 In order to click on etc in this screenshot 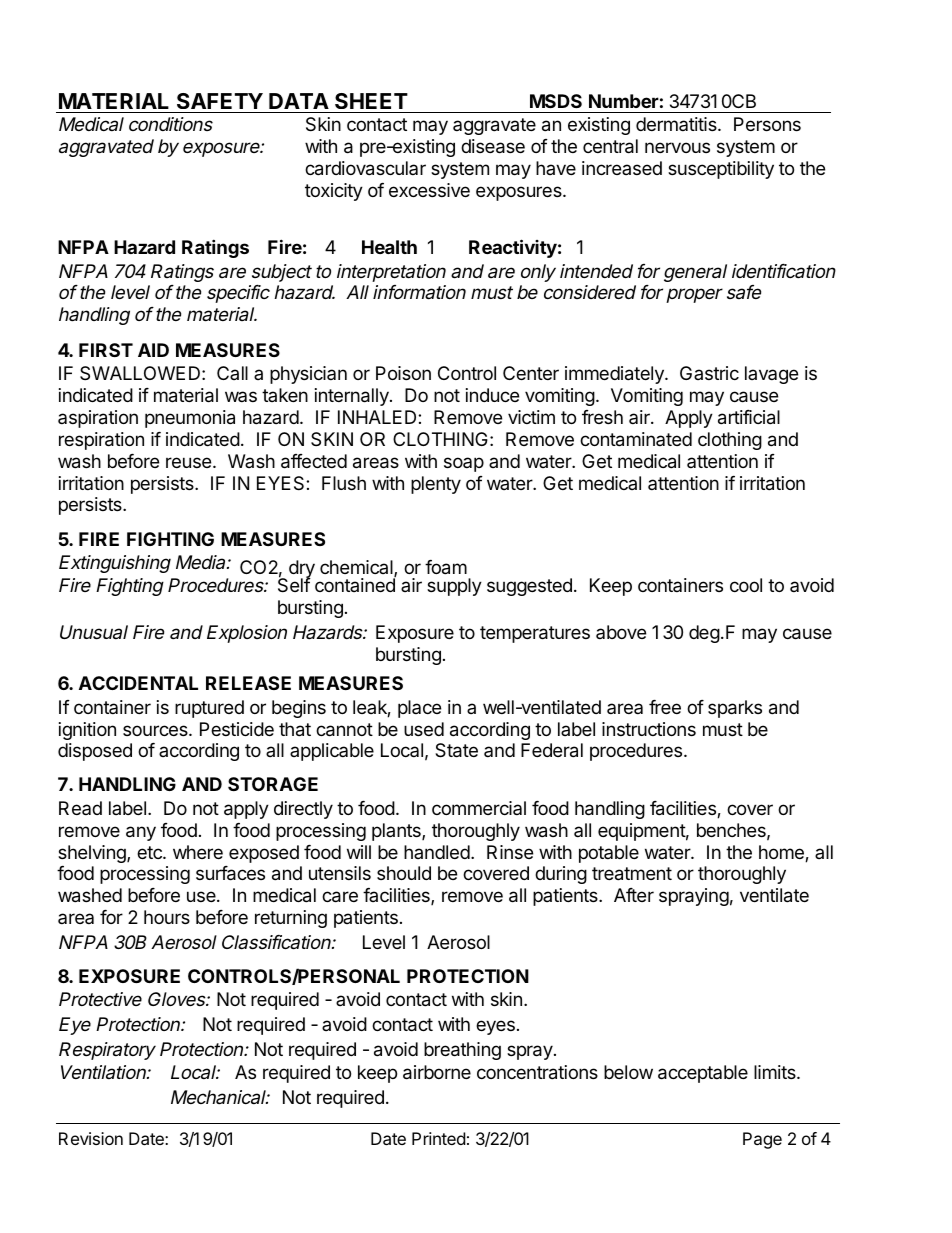, I will do `click(150, 852)`.
